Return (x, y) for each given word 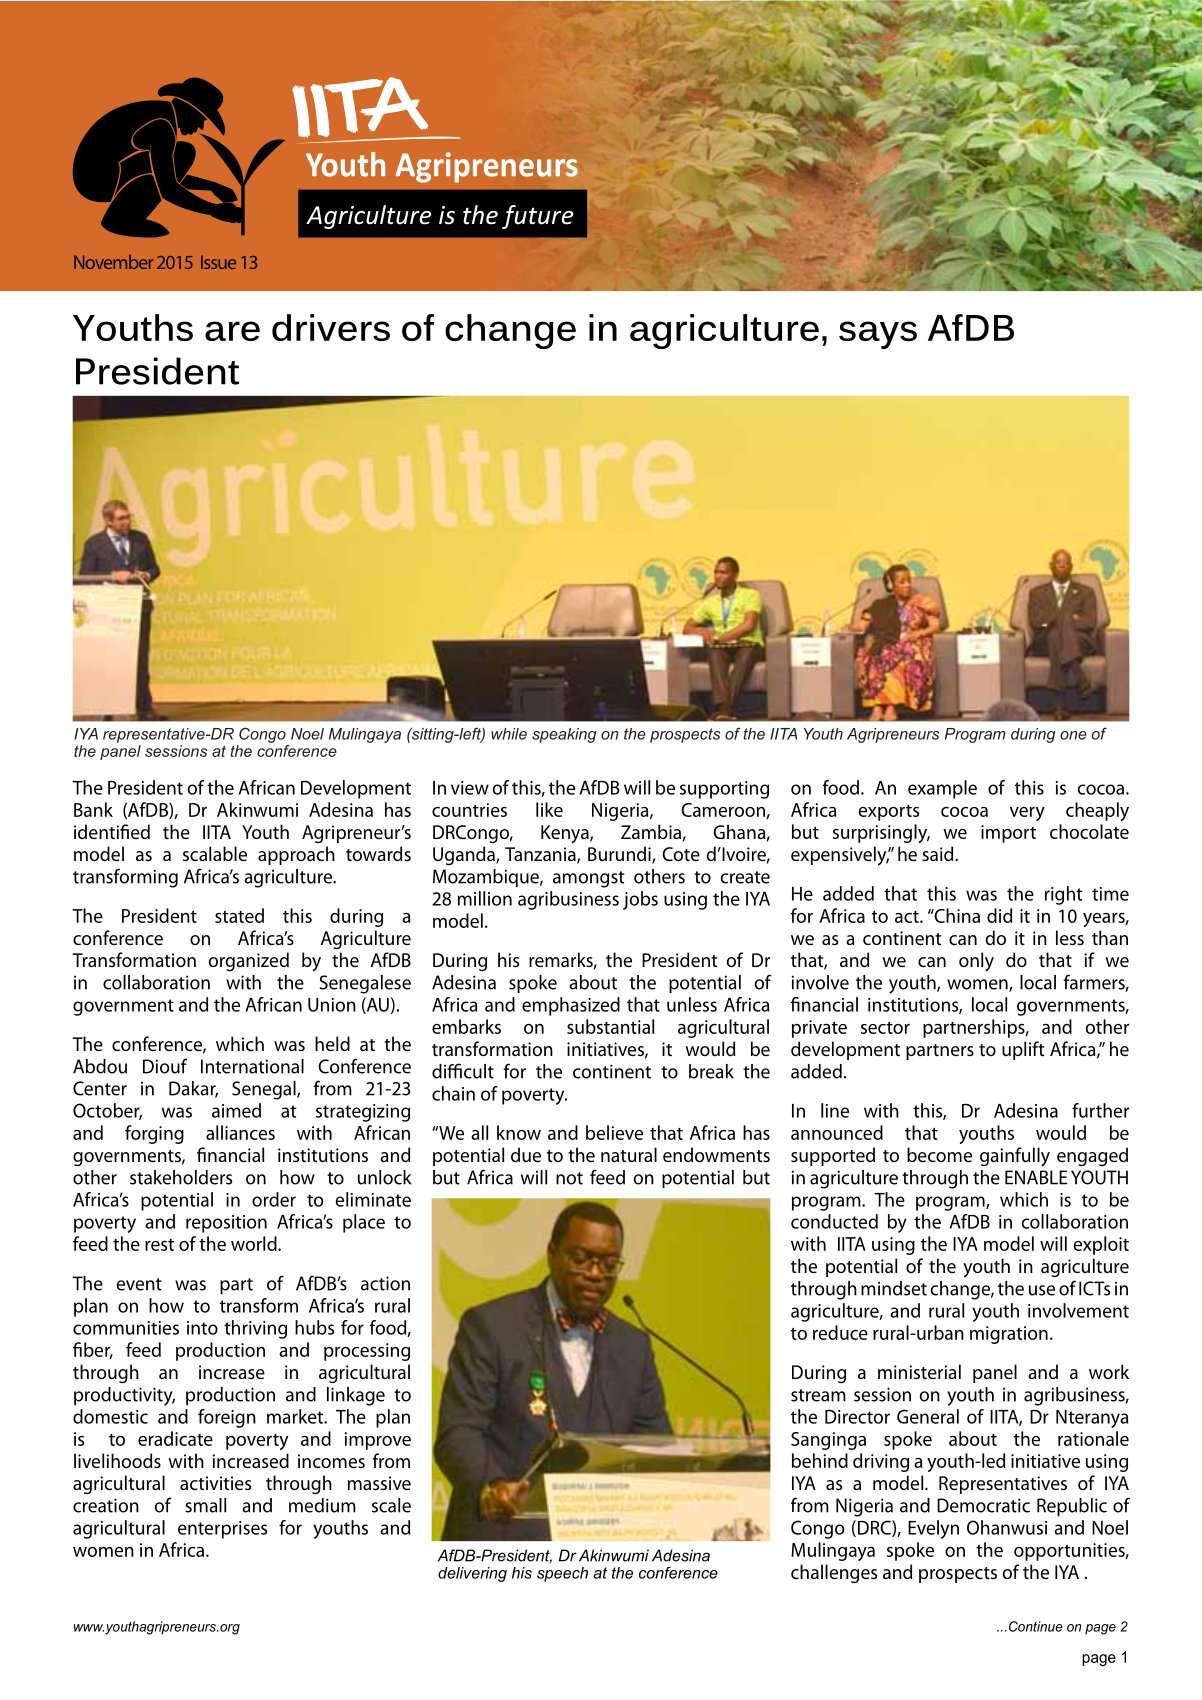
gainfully (1015, 1157)
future (538, 217)
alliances (240, 1132)
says (878, 335)
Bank (93, 809)
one (1073, 735)
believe (614, 1132)
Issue (218, 262)
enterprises (222, 1530)
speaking (564, 735)
